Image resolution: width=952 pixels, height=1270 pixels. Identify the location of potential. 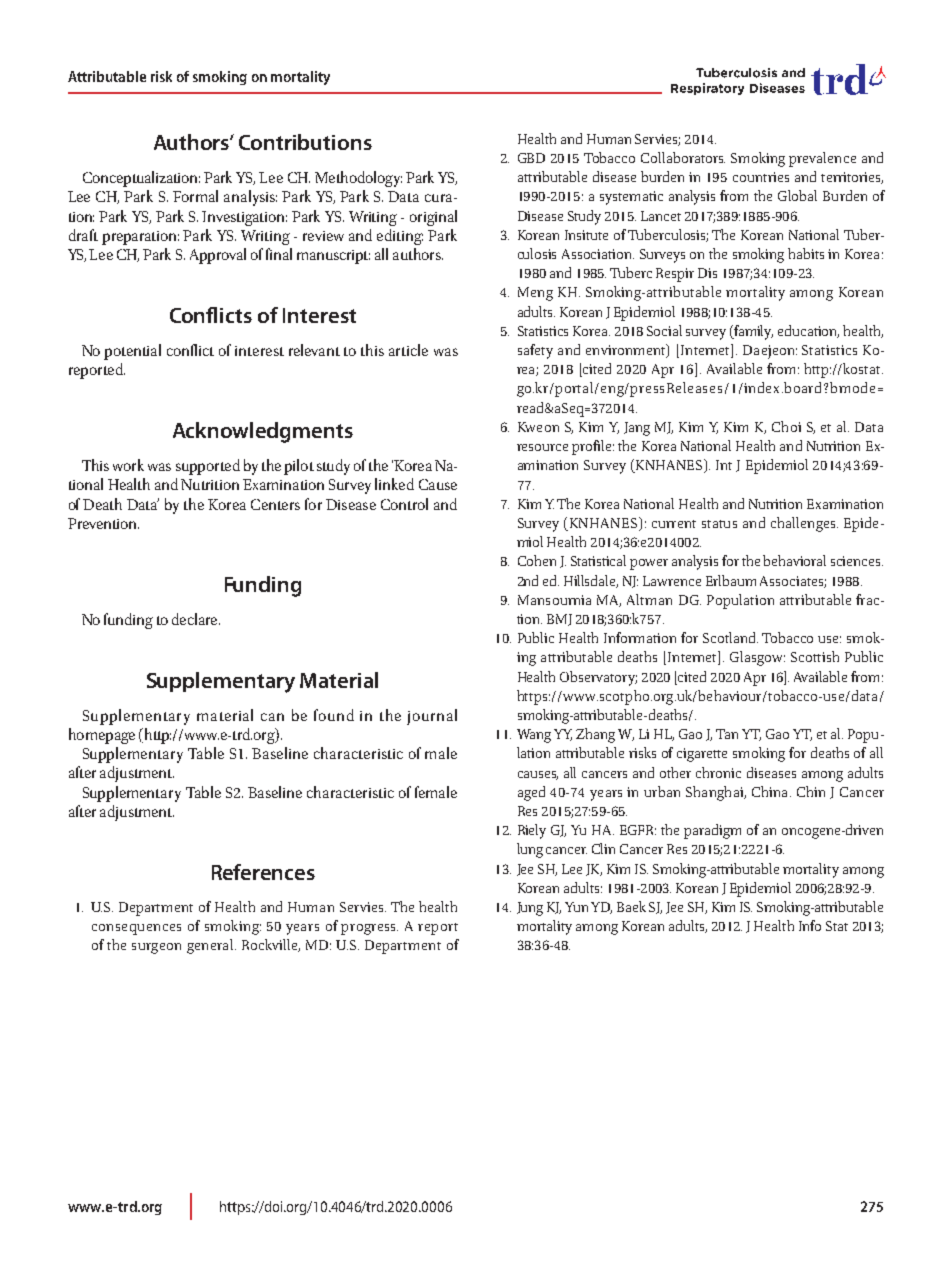
(132, 352).
